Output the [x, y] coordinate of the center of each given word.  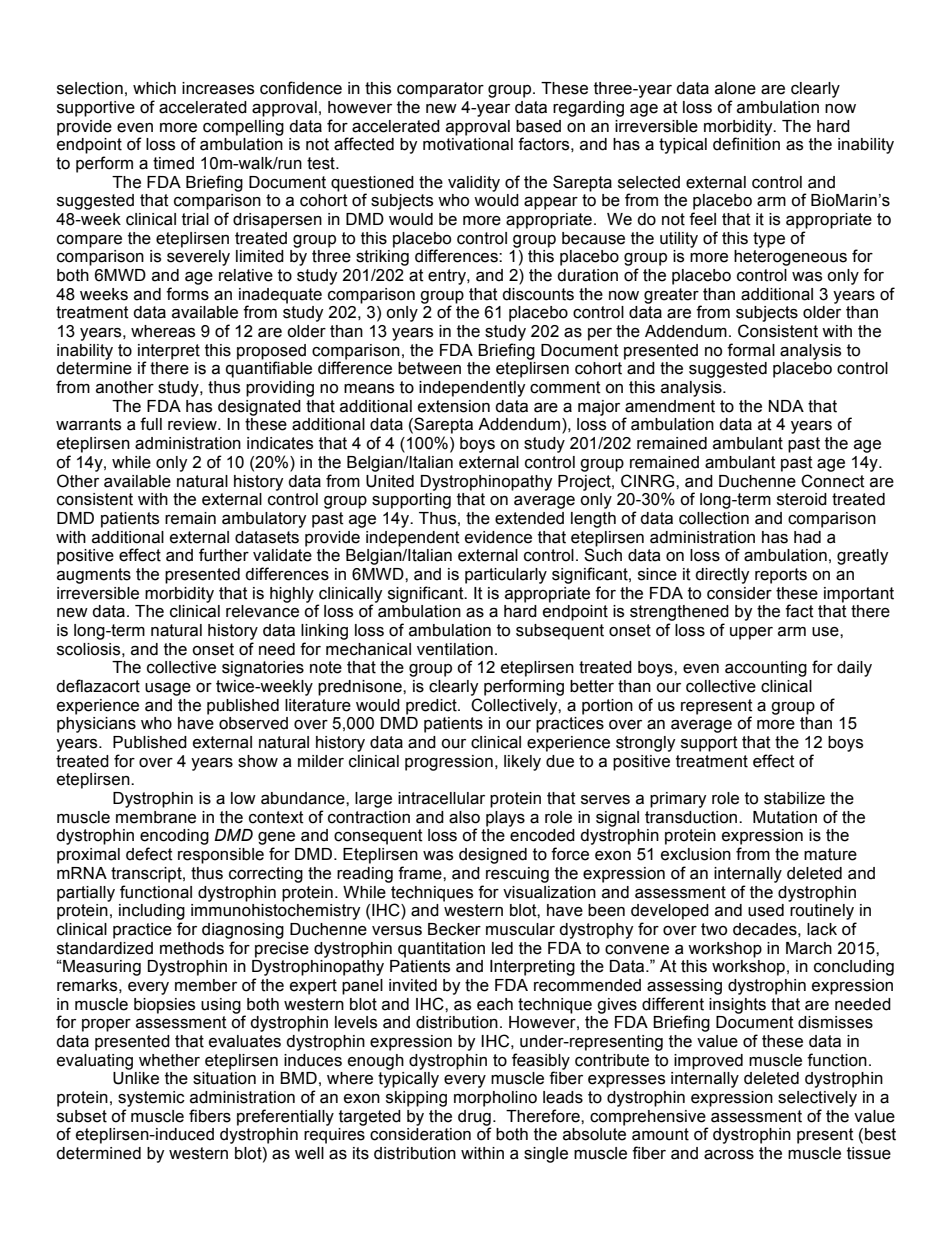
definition [746, 144]
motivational [468, 144]
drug [474, 1119]
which [154, 88]
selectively [817, 1099]
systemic [151, 1099]
